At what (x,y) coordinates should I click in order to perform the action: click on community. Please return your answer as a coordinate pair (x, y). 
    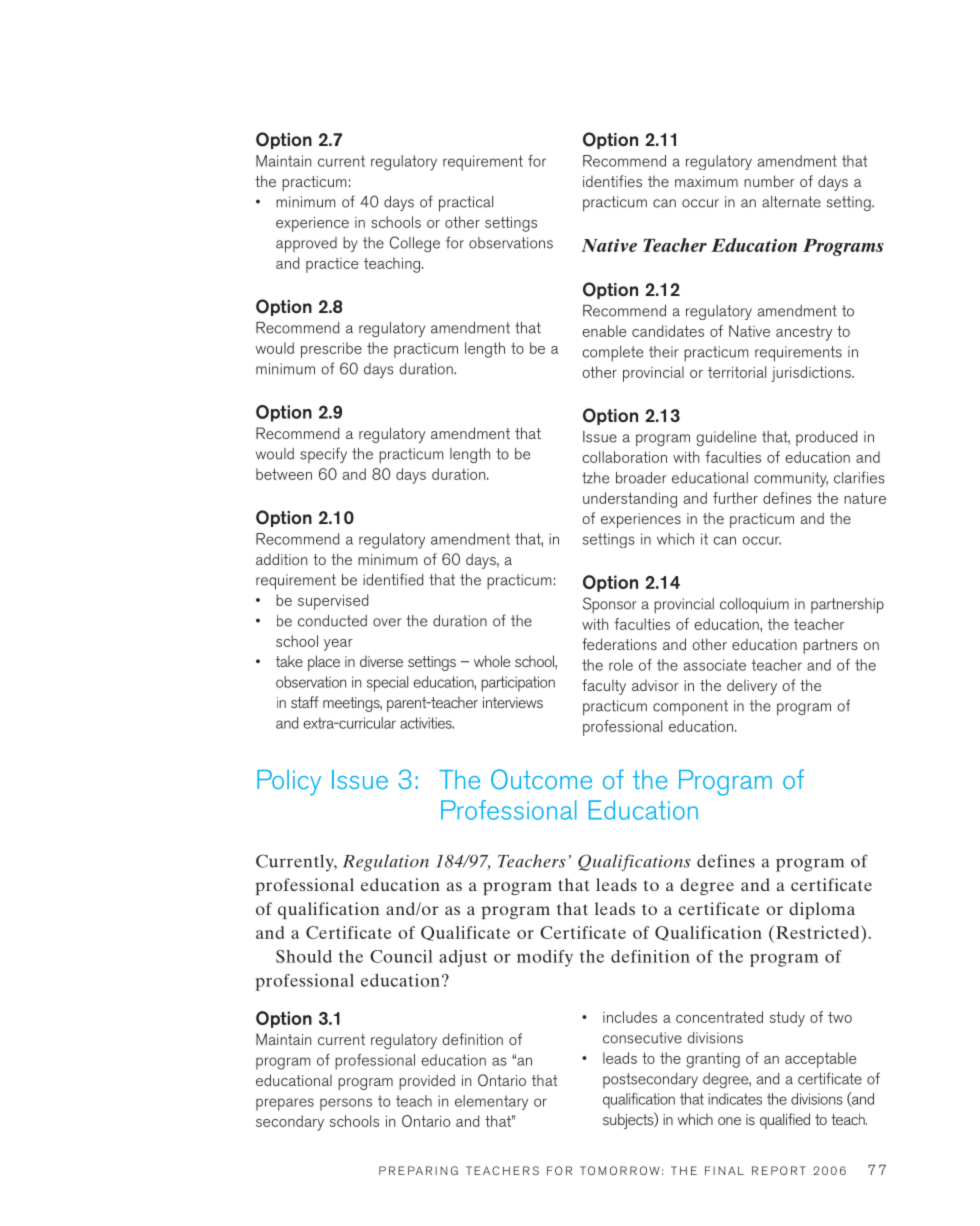
    Looking at the image, I should click on (791, 479).
